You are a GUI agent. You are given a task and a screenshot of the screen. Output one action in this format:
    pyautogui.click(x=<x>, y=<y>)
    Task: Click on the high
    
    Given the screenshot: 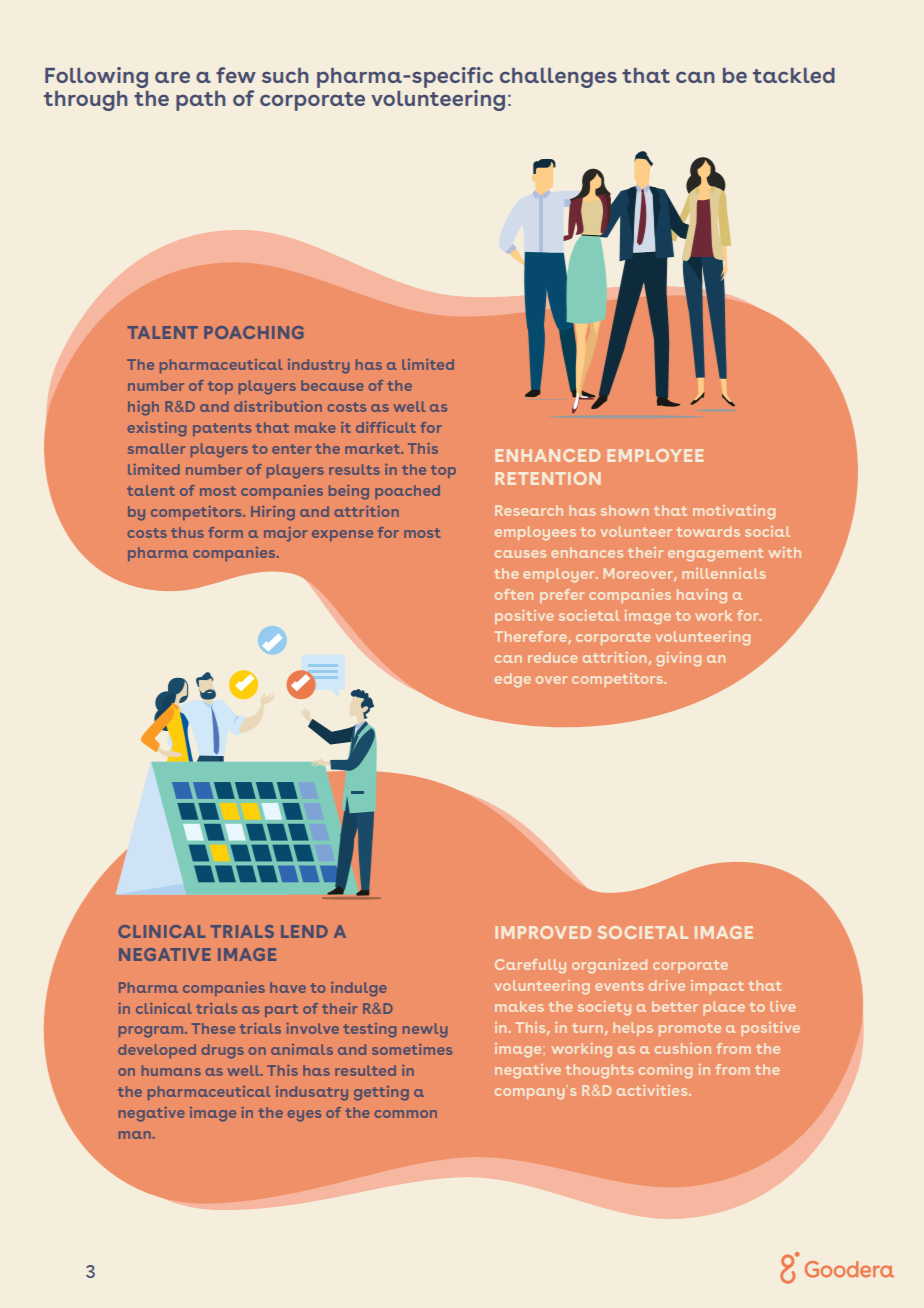 What is the action you would take?
    pyautogui.click(x=143, y=408)
